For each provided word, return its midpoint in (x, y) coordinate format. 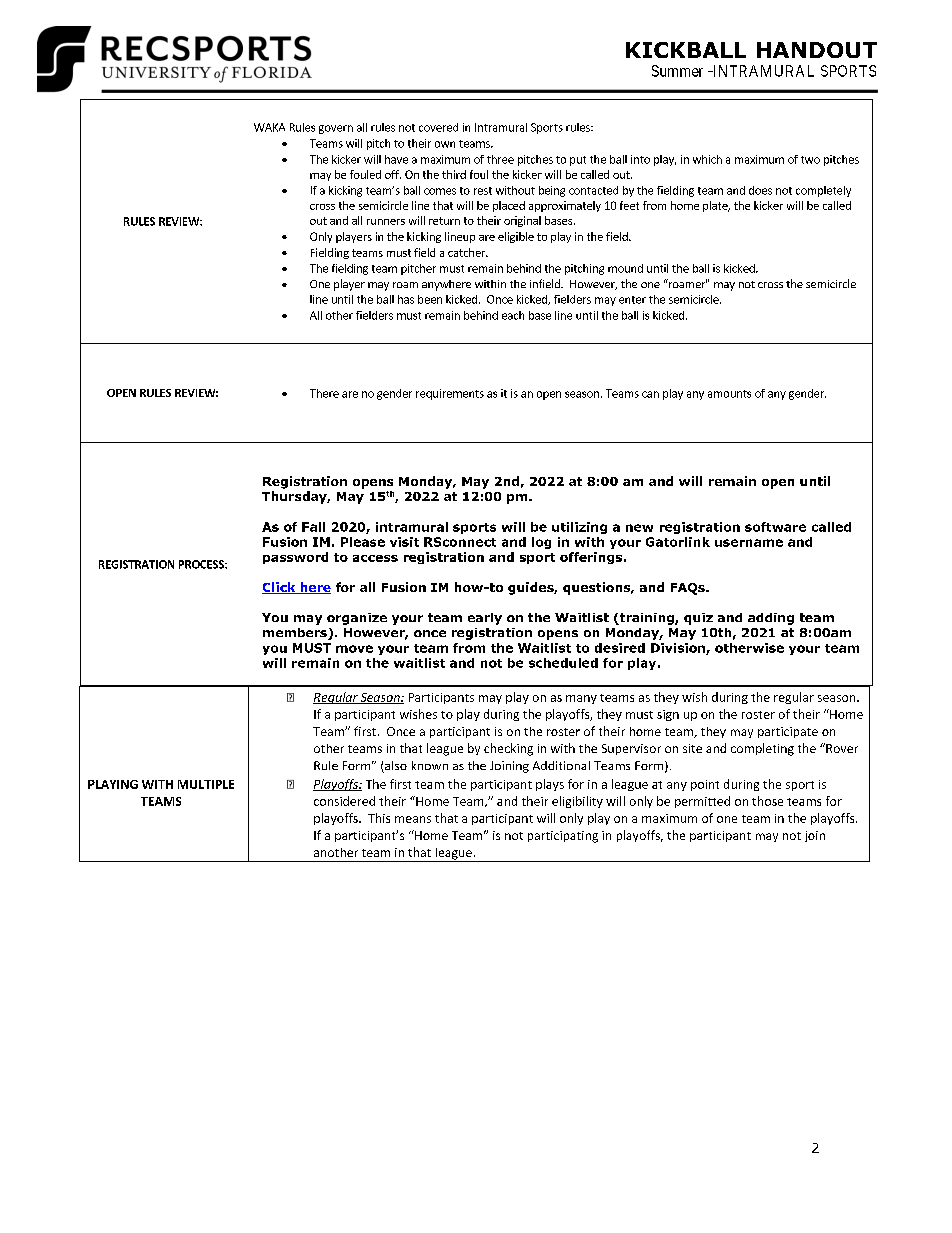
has (406, 299)
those (767, 801)
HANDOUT (817, 50)
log (541, 543)
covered (438, 127)
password (295, 558)
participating (563, 837)
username (749, 543)
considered (344, 801)
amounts (729, 394)
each (513, 315)
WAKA (269, 127)
